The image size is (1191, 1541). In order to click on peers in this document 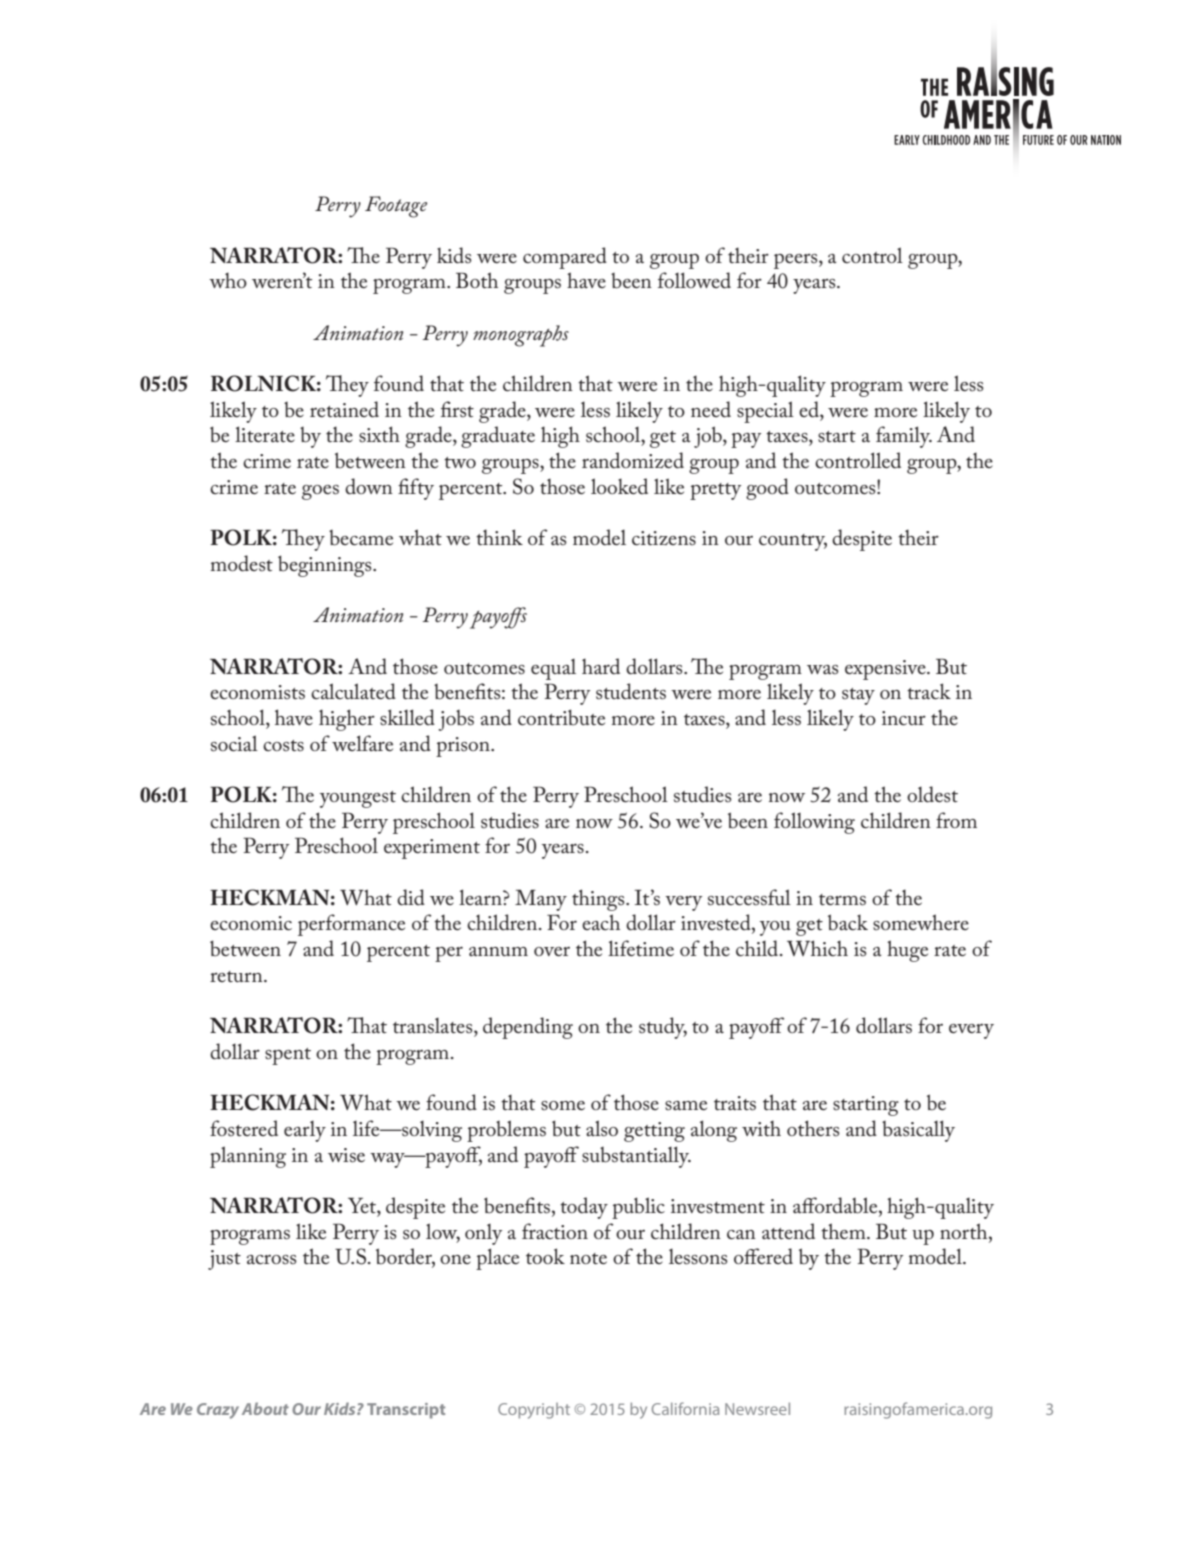, I will do `click(797, 261)`.
